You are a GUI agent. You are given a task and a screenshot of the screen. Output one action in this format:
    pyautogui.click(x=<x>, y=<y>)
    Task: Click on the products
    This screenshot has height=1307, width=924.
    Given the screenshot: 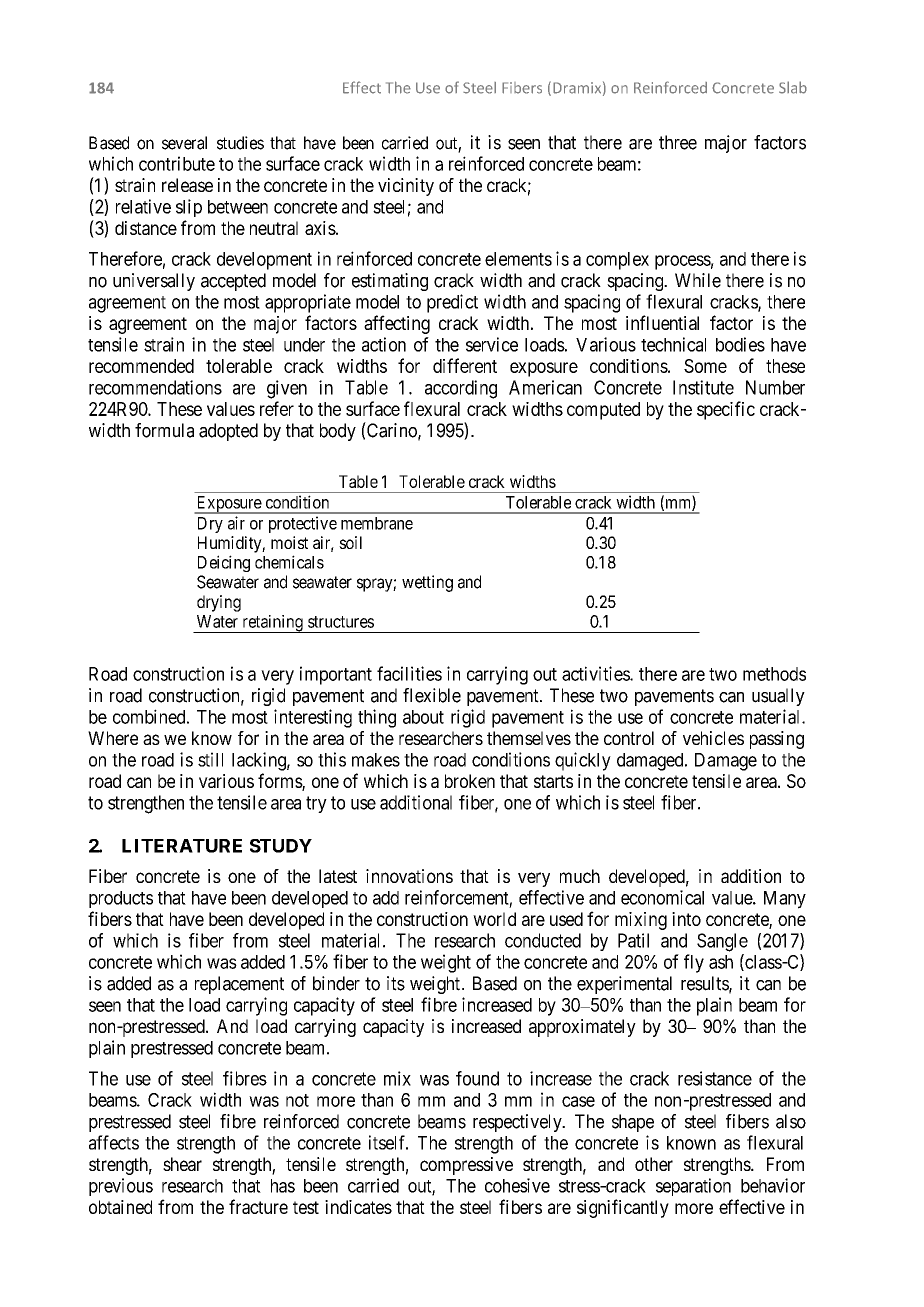 What is the action you would take?
    pyautogui.click(x=121, y=899)
